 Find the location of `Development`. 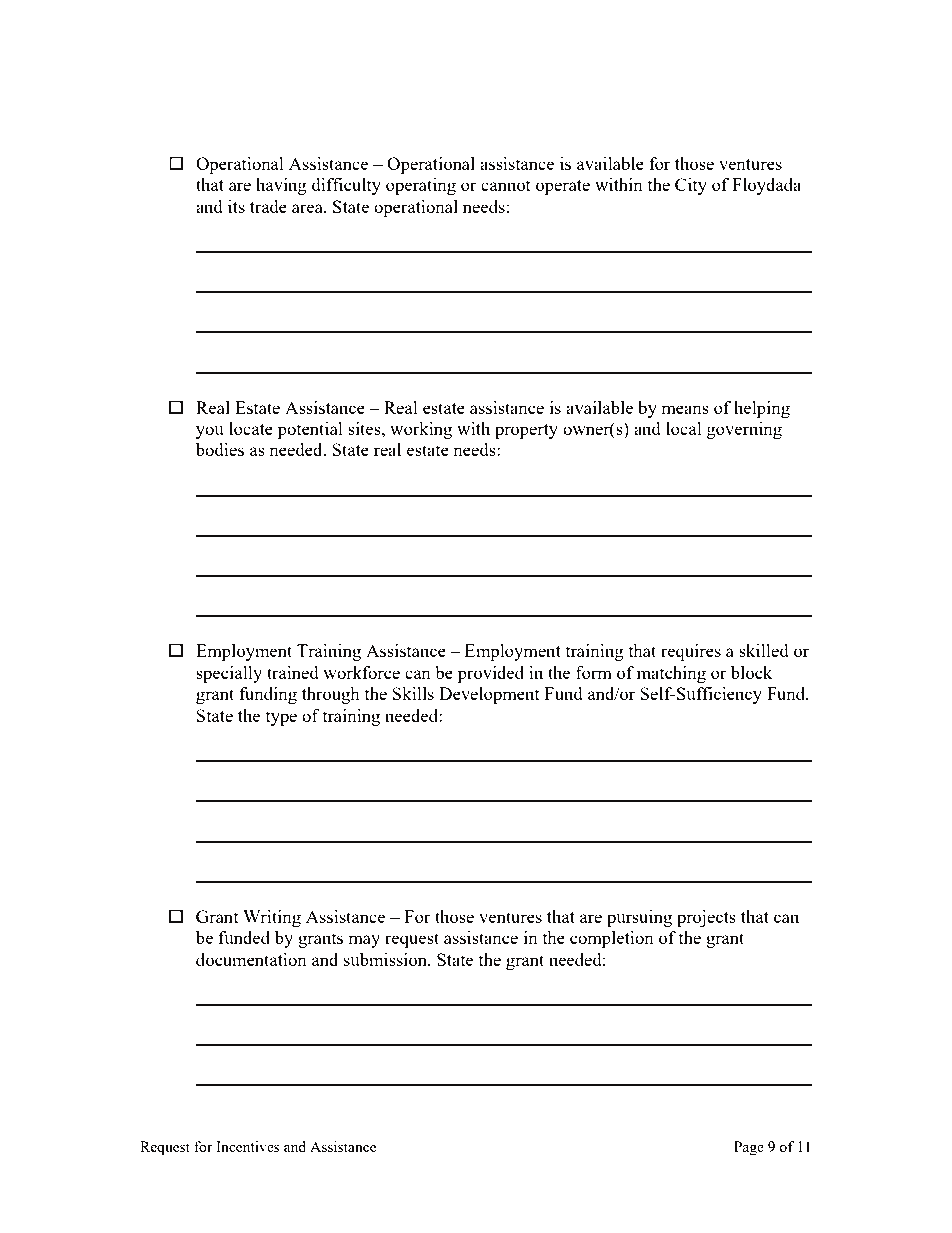

Development is located at coordinates (489, 695).
